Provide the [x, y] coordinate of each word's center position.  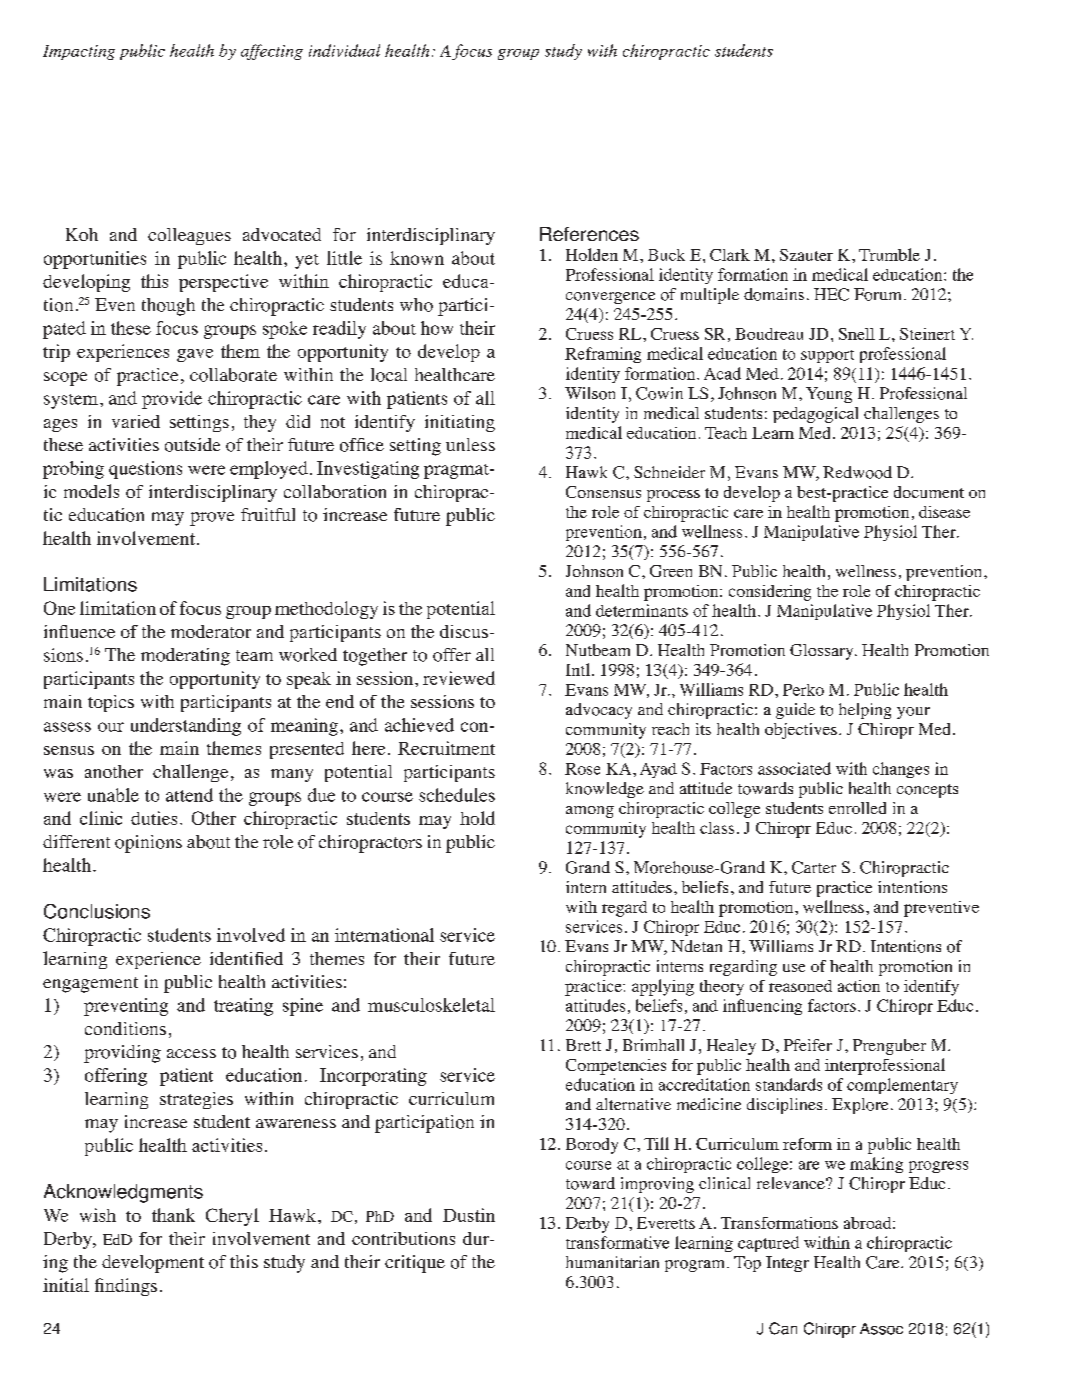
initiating [460, 423]
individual [344, 50]
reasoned [800, 986]
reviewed [459, 678]
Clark [730, 255]
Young [829, 395]
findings [126, 1287]
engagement [90, 985]
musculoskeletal [431, 1005]
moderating [185, 657]
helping [865, 711]
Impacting [79, 52]
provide [172, 400]
